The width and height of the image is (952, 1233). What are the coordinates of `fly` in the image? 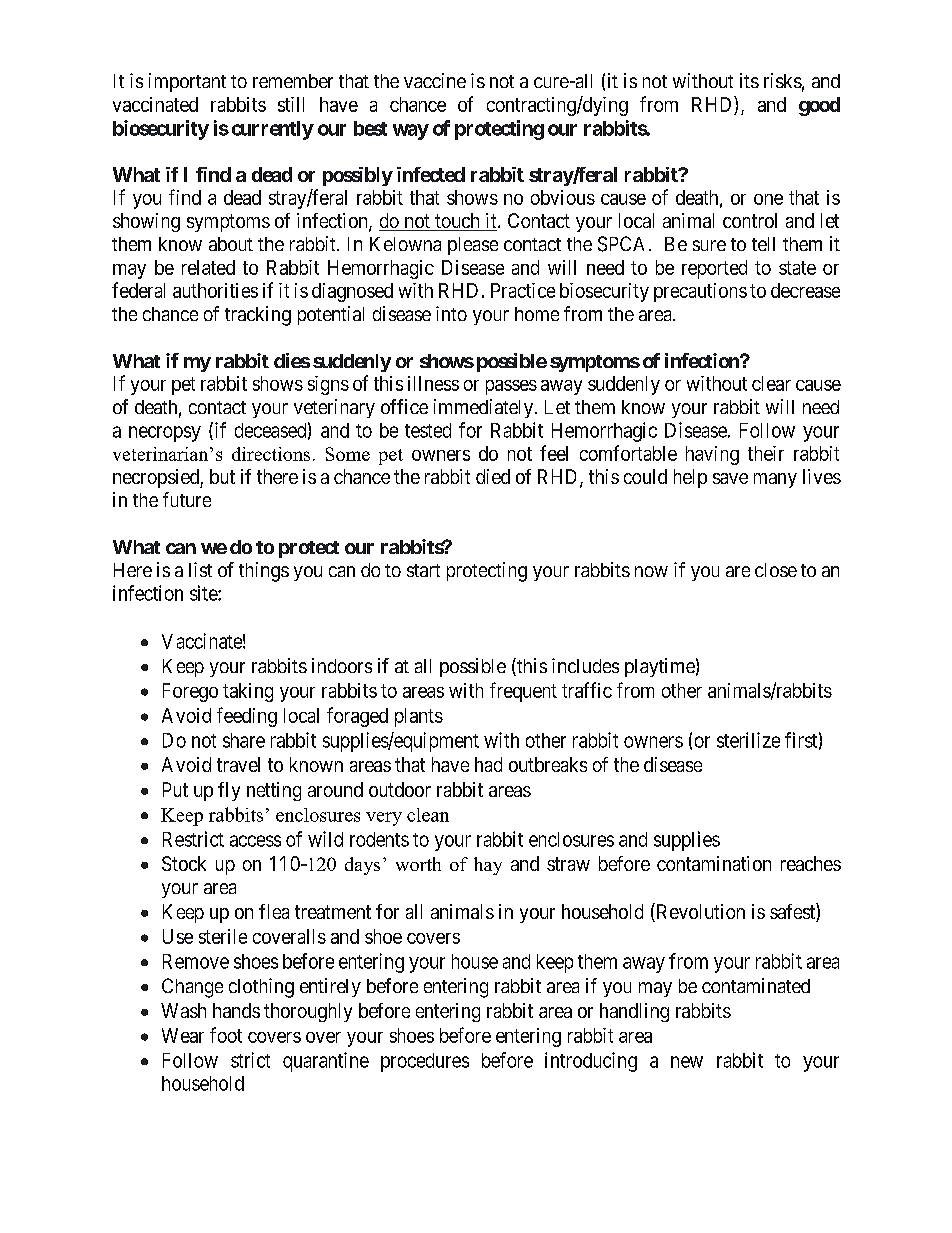 It's located at (229, 791).
